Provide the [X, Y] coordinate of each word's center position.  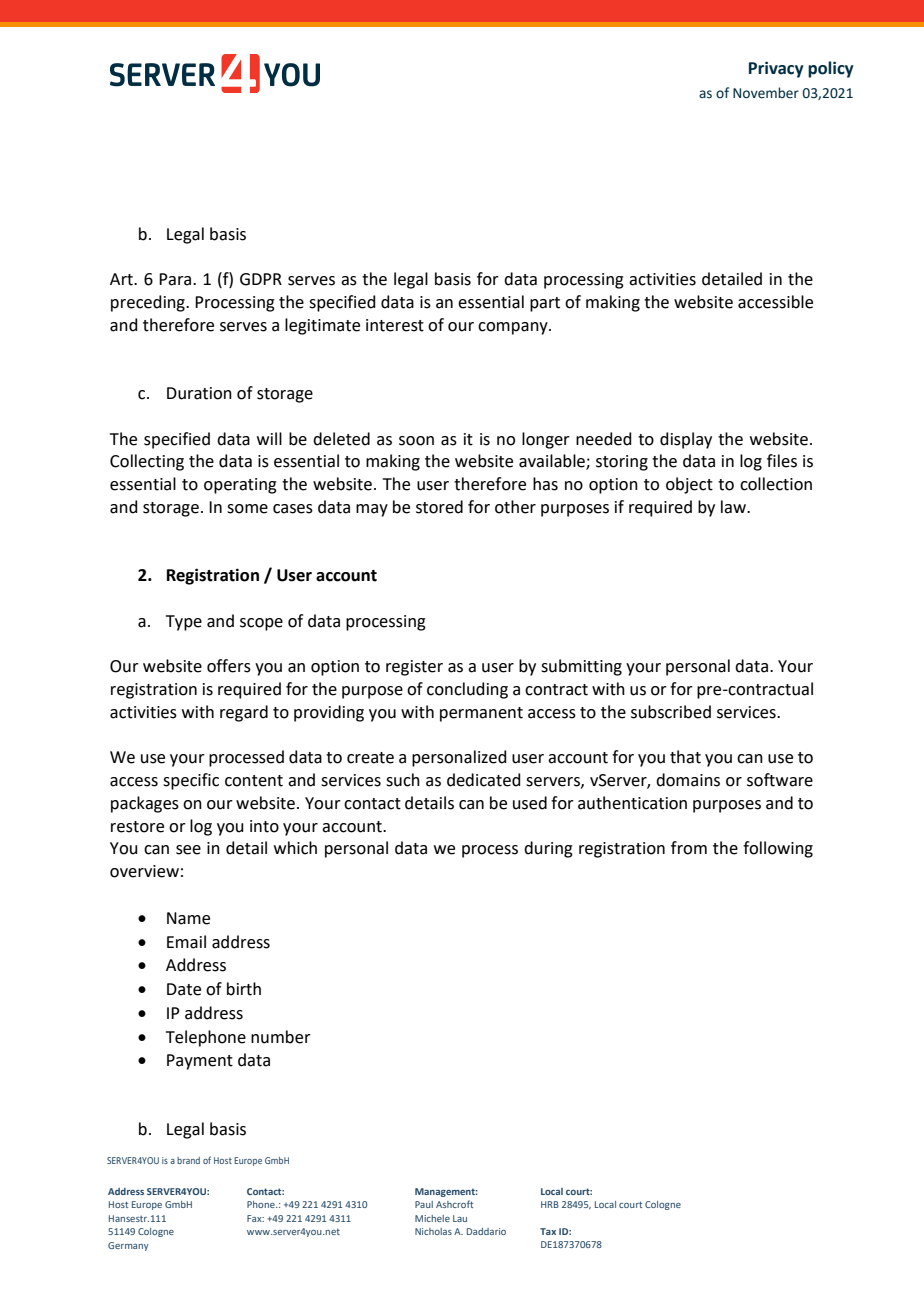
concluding [467, 690]
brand [188, 1160]
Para [176, 279]
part [545, 304]
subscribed [671, 712]
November [766, 93]
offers [229, 666]
